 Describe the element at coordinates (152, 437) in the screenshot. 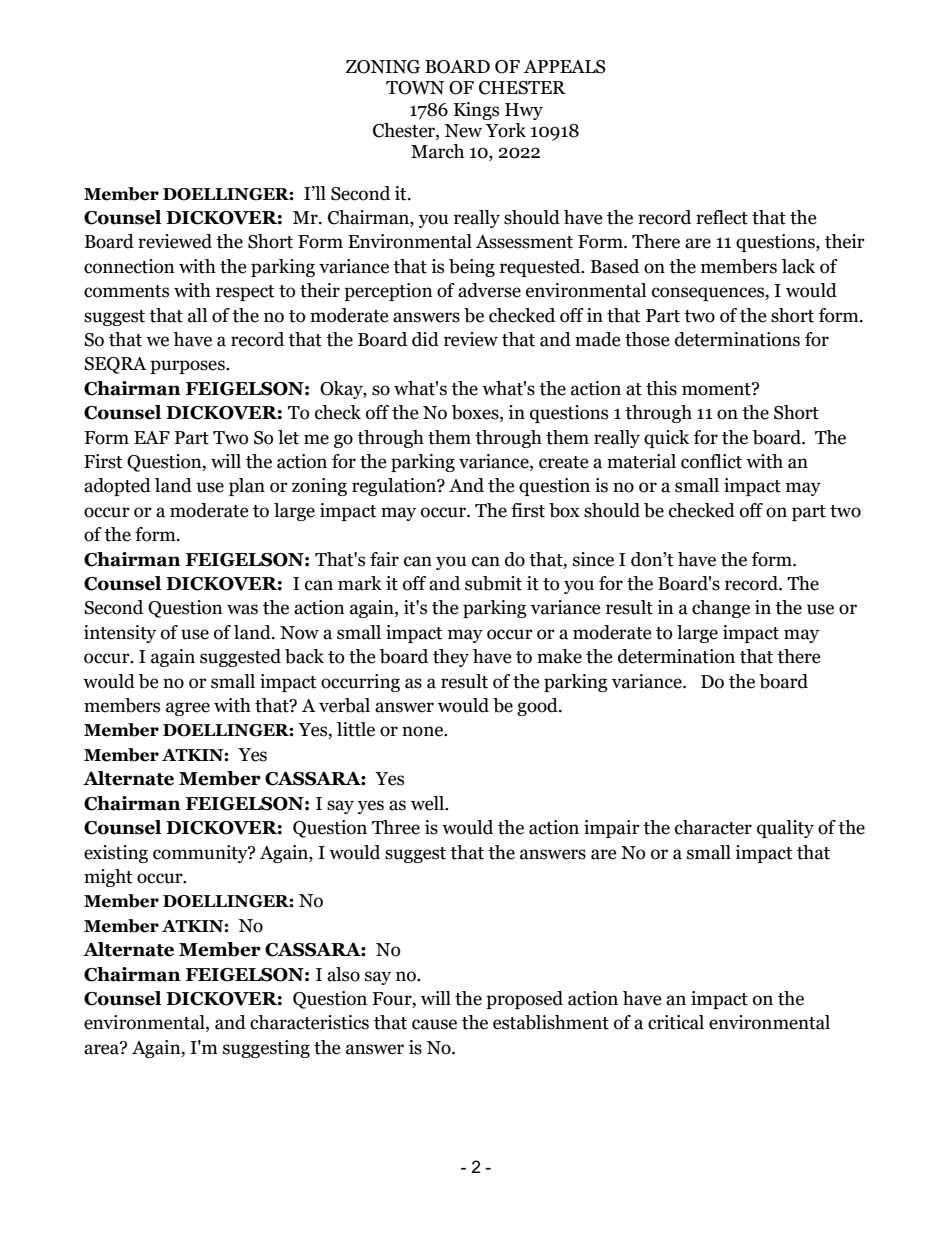

I see `EAF` at that location.
